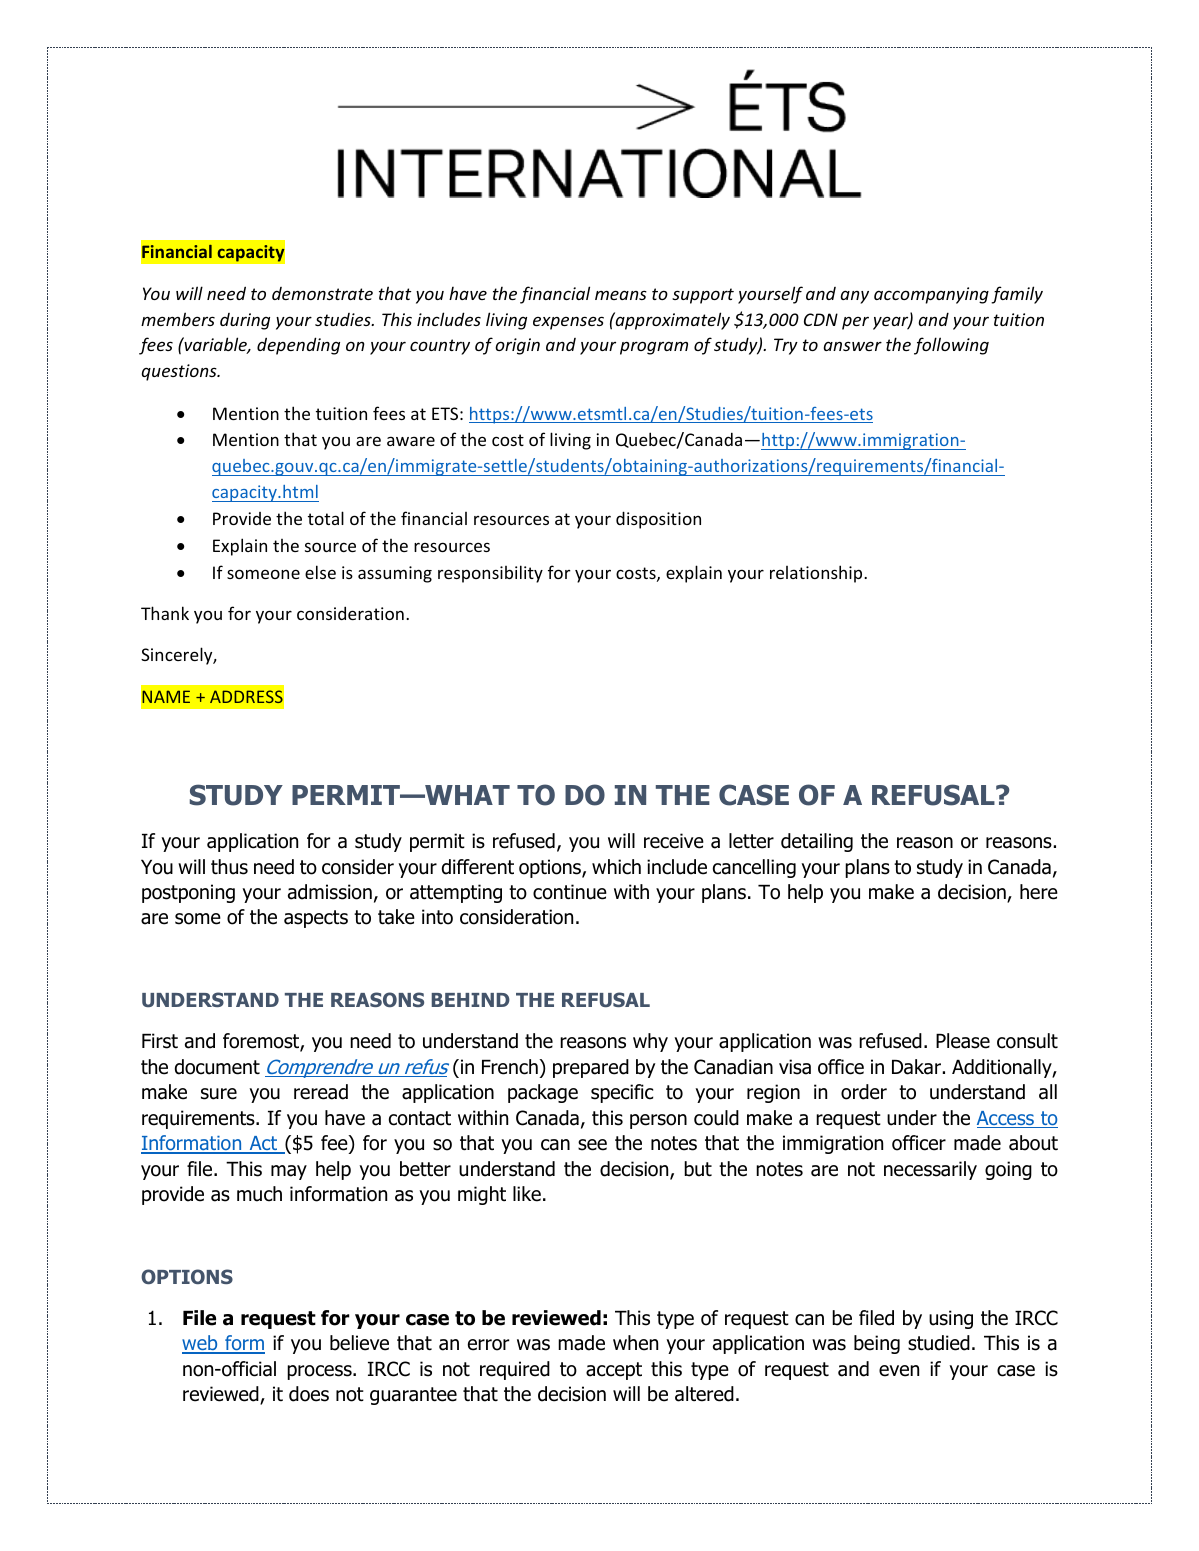 Image resolution: width=1199 pixels, height=1551 pixels. What do you see at coordinates (245, 321) in the screenshot?
I see `during` at bounding box center [245, 321].
